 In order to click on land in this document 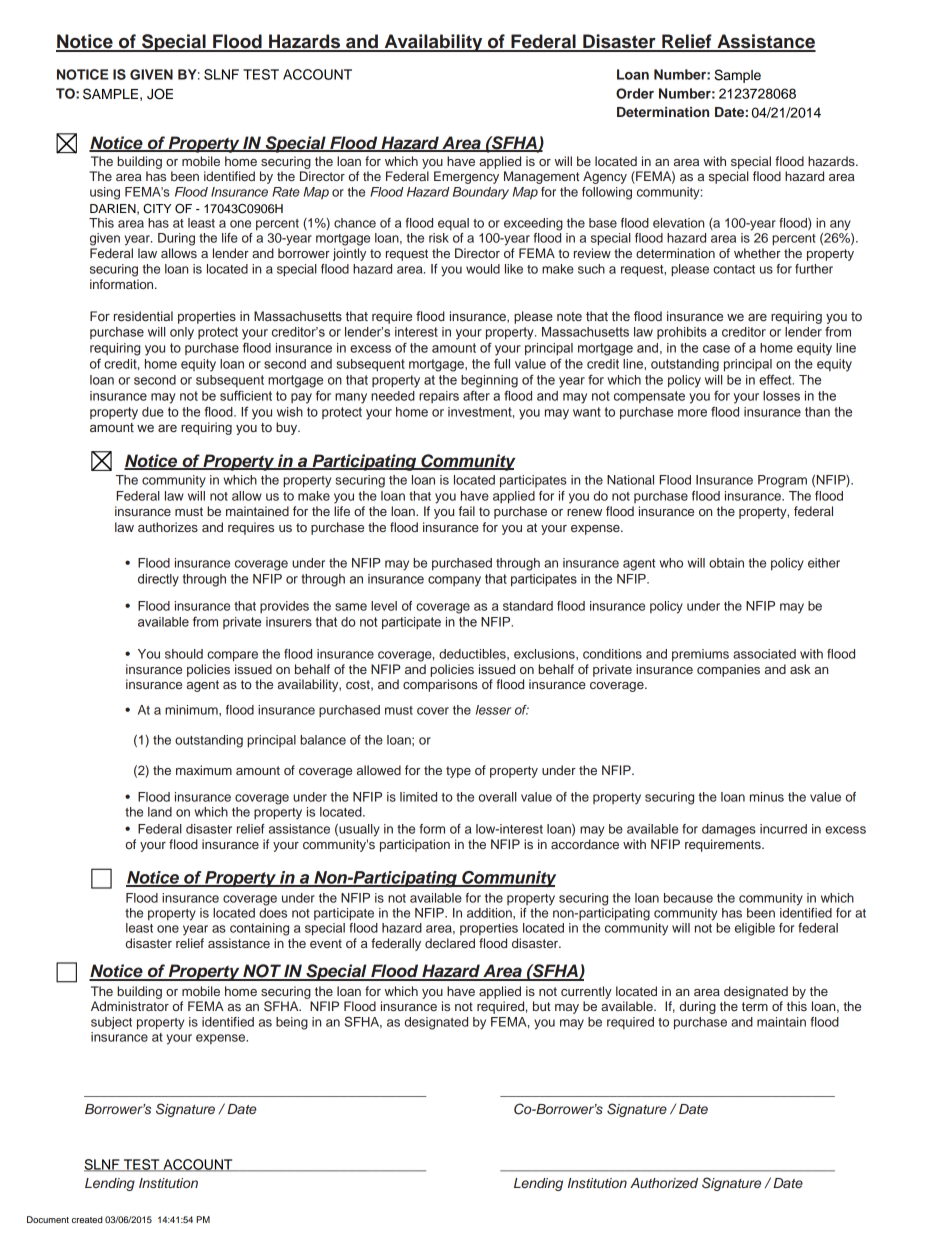, I will do `click(160, 812)`.
